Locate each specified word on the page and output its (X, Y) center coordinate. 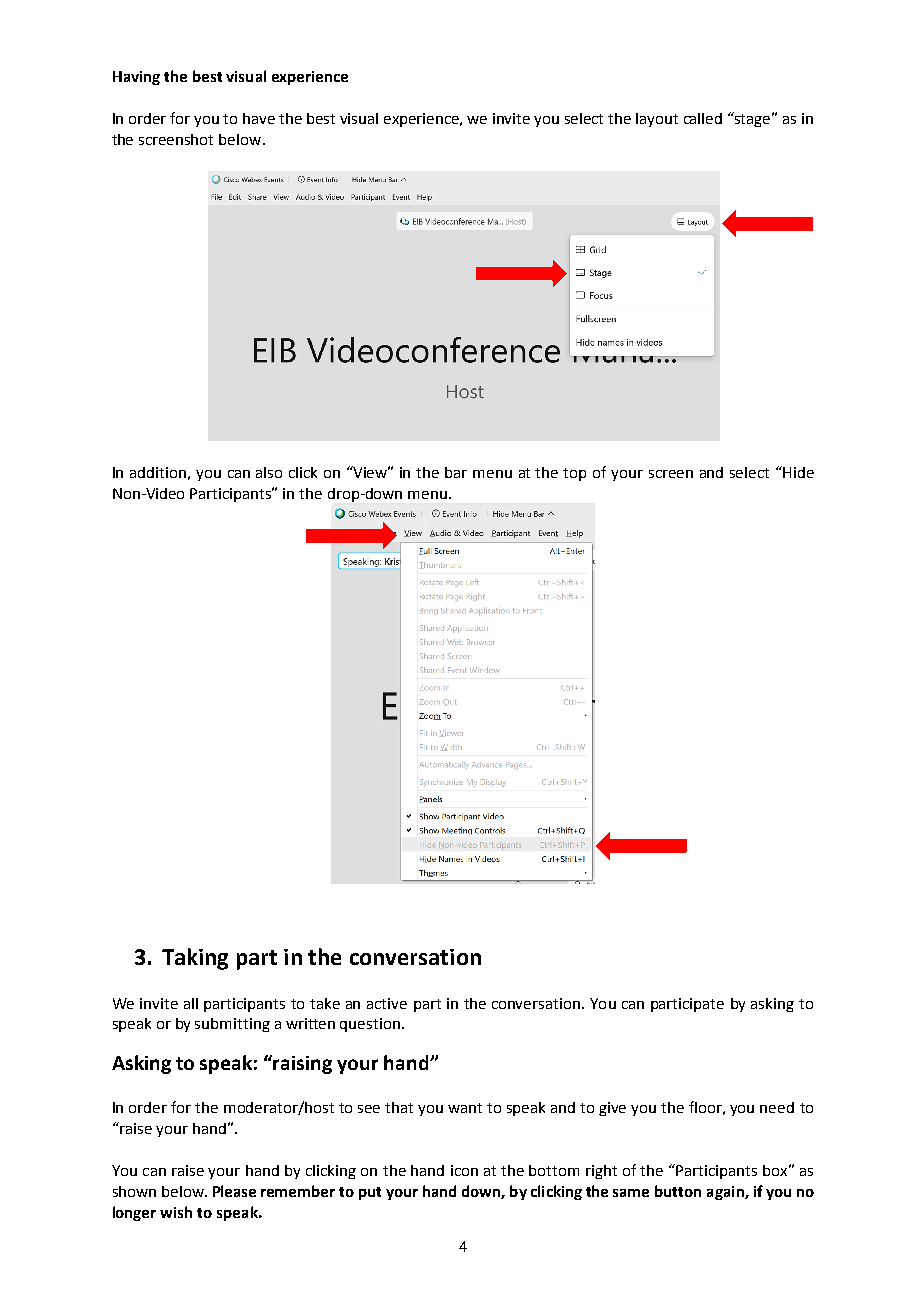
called (703, 118)
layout (657, 120)
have (259, 118)
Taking (195, 959)
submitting (232, 1025)
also (269, 472)
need (777, 1107)
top (574, 474)
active (387, 1003)
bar (456, 472)
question (370, 1025)
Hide (797, 472)
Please (234, 1191)
